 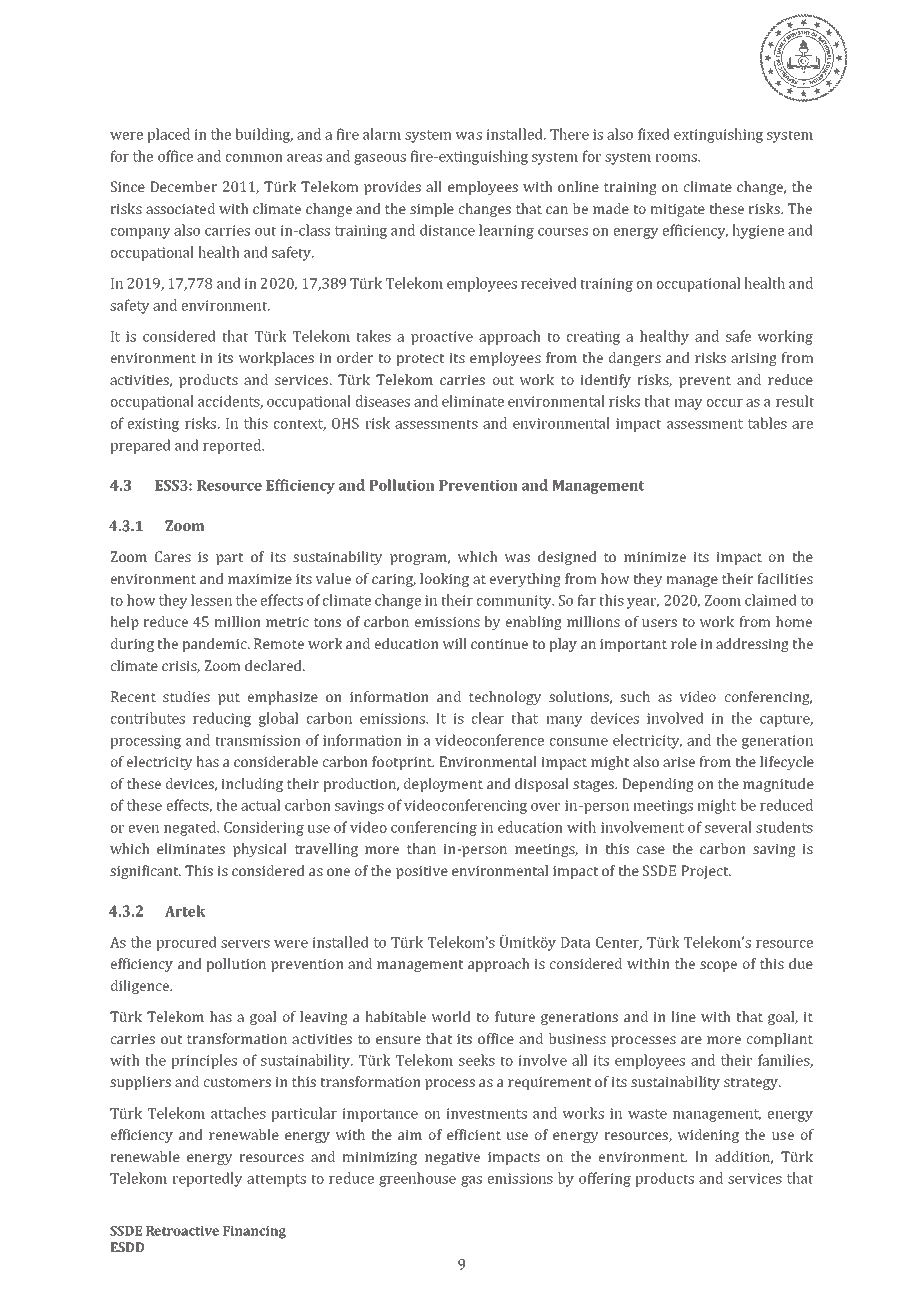 What do you see at coordinates (183, 186) in the screenshot?
I see `December` at bounding box center [183, 186].
